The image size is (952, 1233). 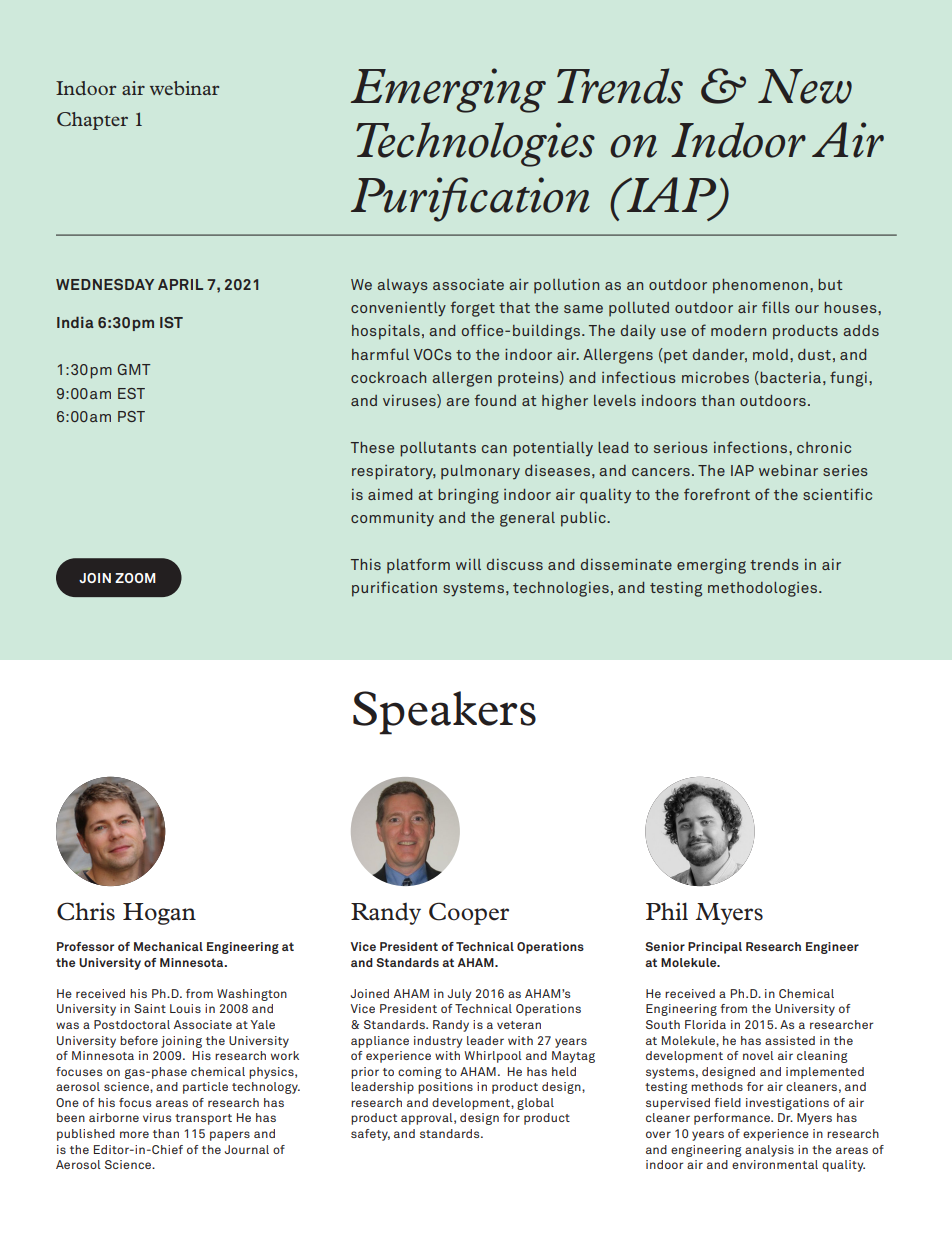 What do you see at coordinates (495, 400) in the screenshot?
I see `found` at bounding box center [495, 400].
